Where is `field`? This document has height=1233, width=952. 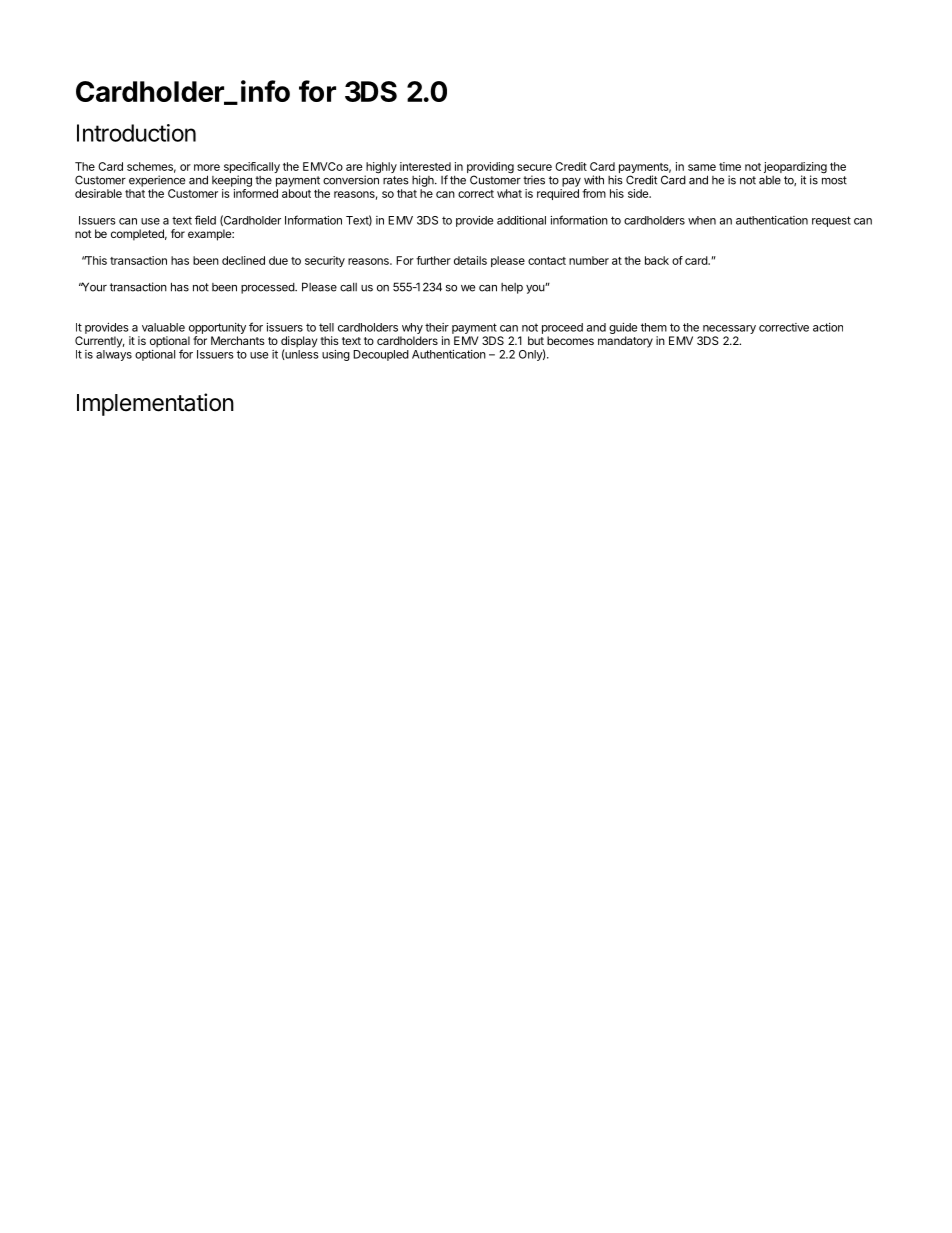
field is located at coordinates (205, 220).
